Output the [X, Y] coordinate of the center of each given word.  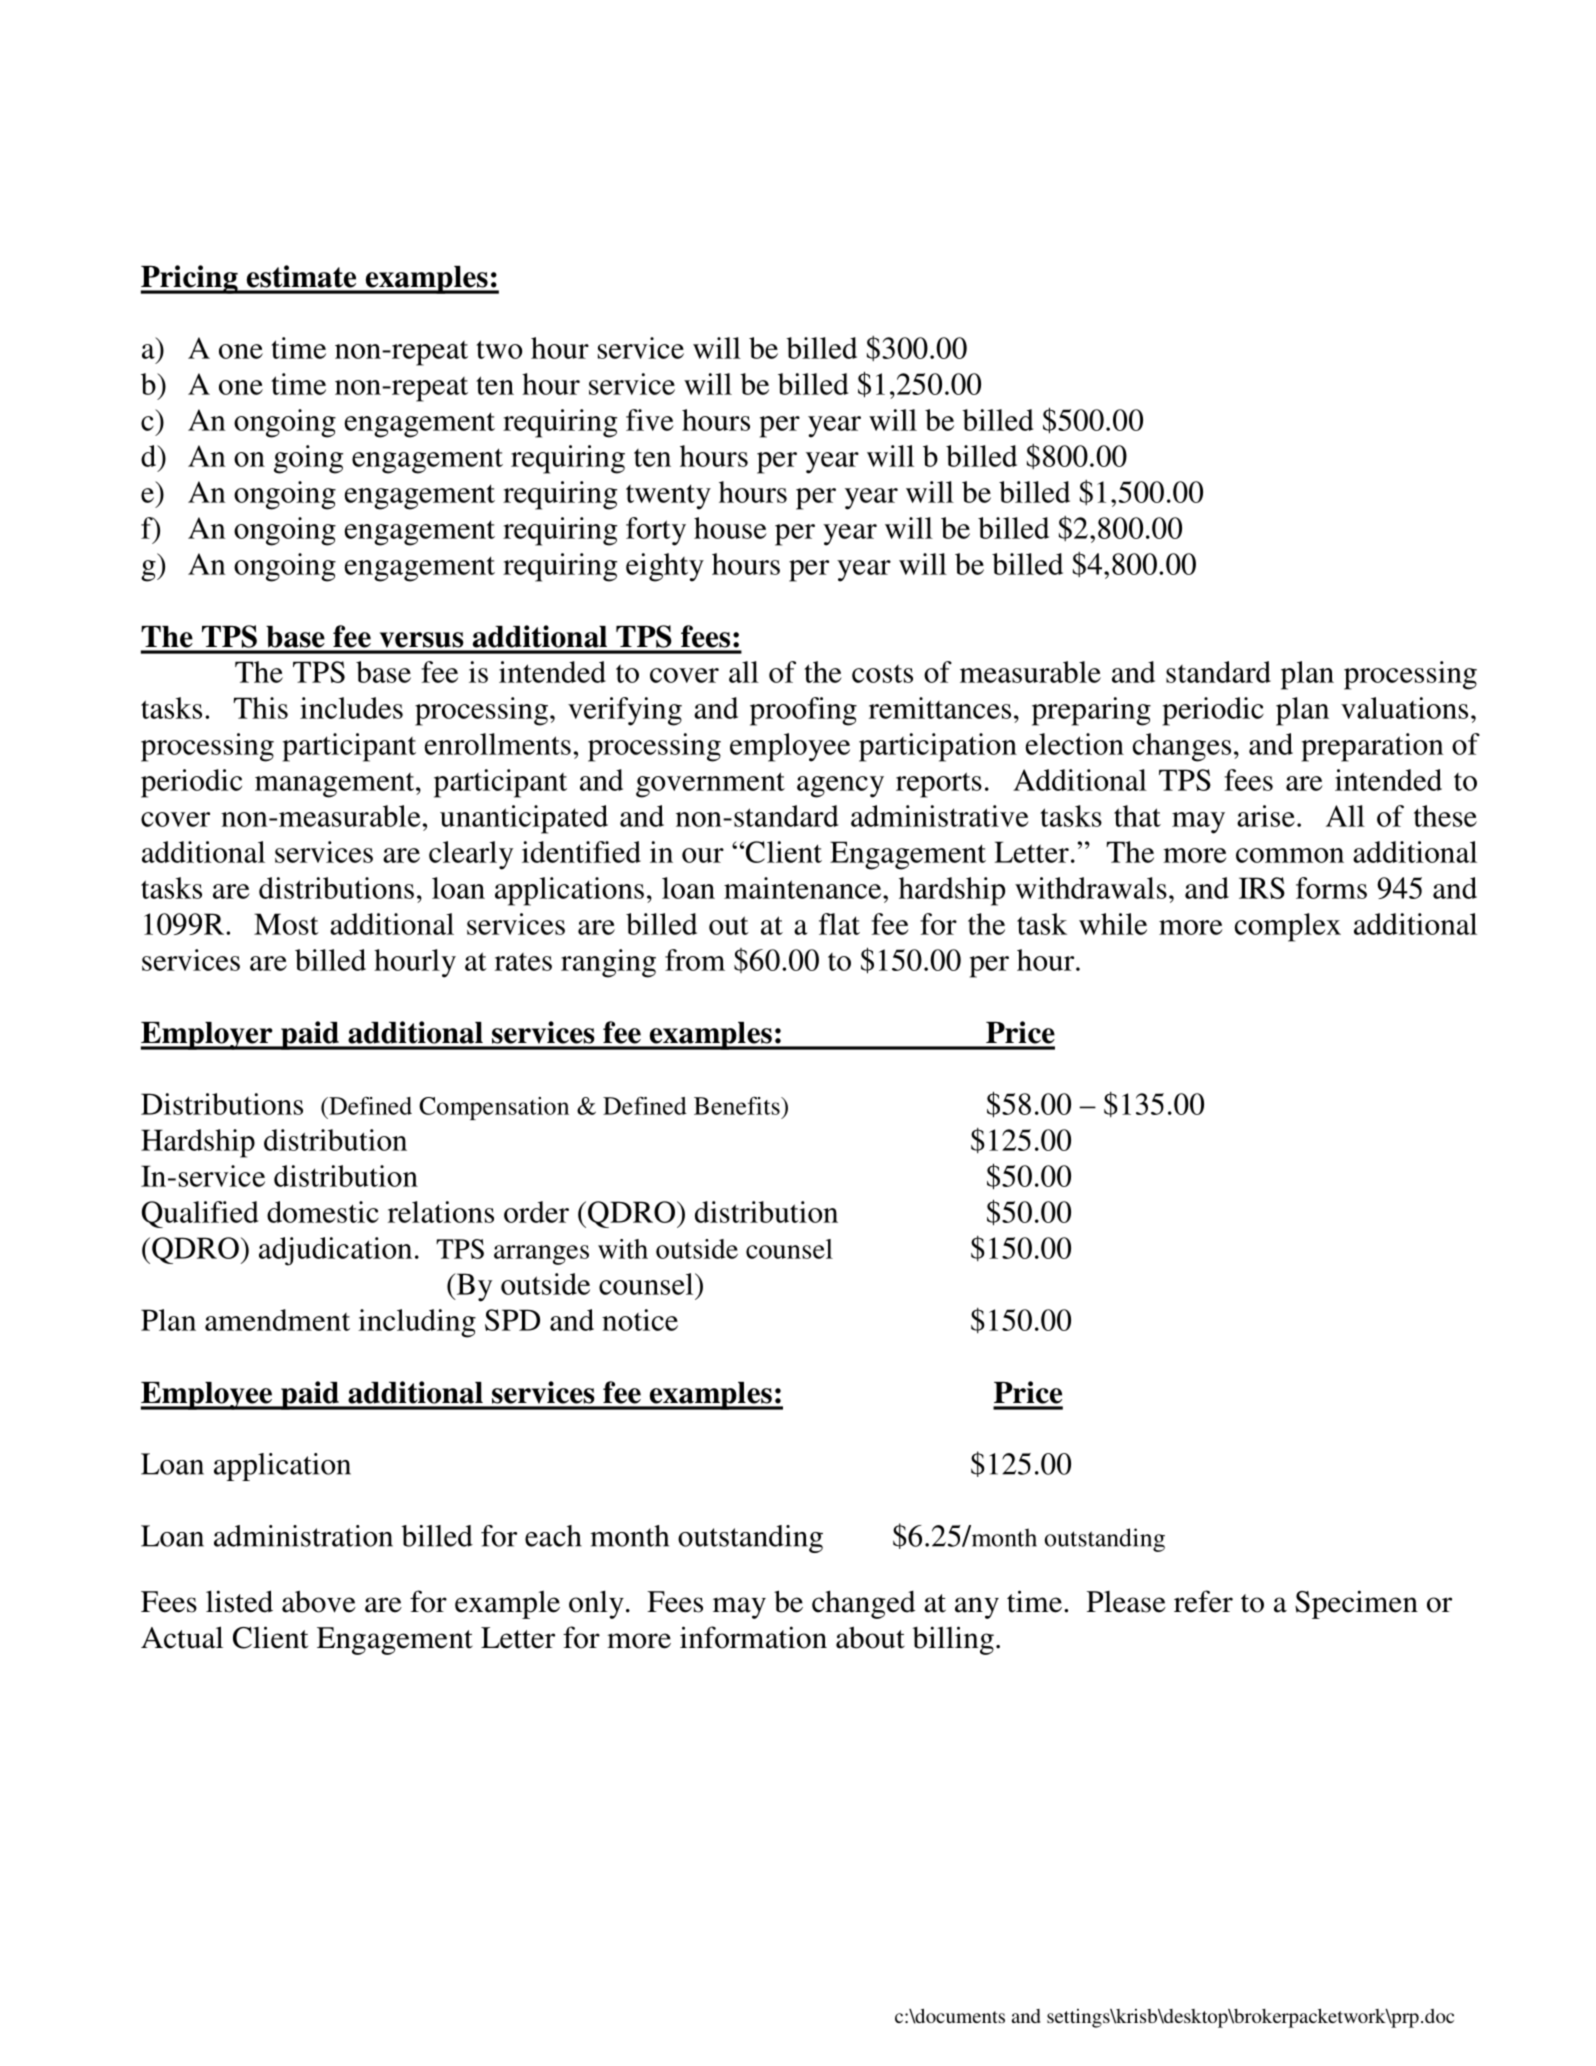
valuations [1404, 708]
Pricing [190, 279]
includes [351, 708]
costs [882, 674]
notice [640, 1320]
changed [863, 1604]
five [650, 420]
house [730, 528]
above [319, 1601]
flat [839, 924]
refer [1203, 1601]
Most [286, 924]
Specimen [1356, 1604]
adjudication [335, 1251]
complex [1288, 927]
